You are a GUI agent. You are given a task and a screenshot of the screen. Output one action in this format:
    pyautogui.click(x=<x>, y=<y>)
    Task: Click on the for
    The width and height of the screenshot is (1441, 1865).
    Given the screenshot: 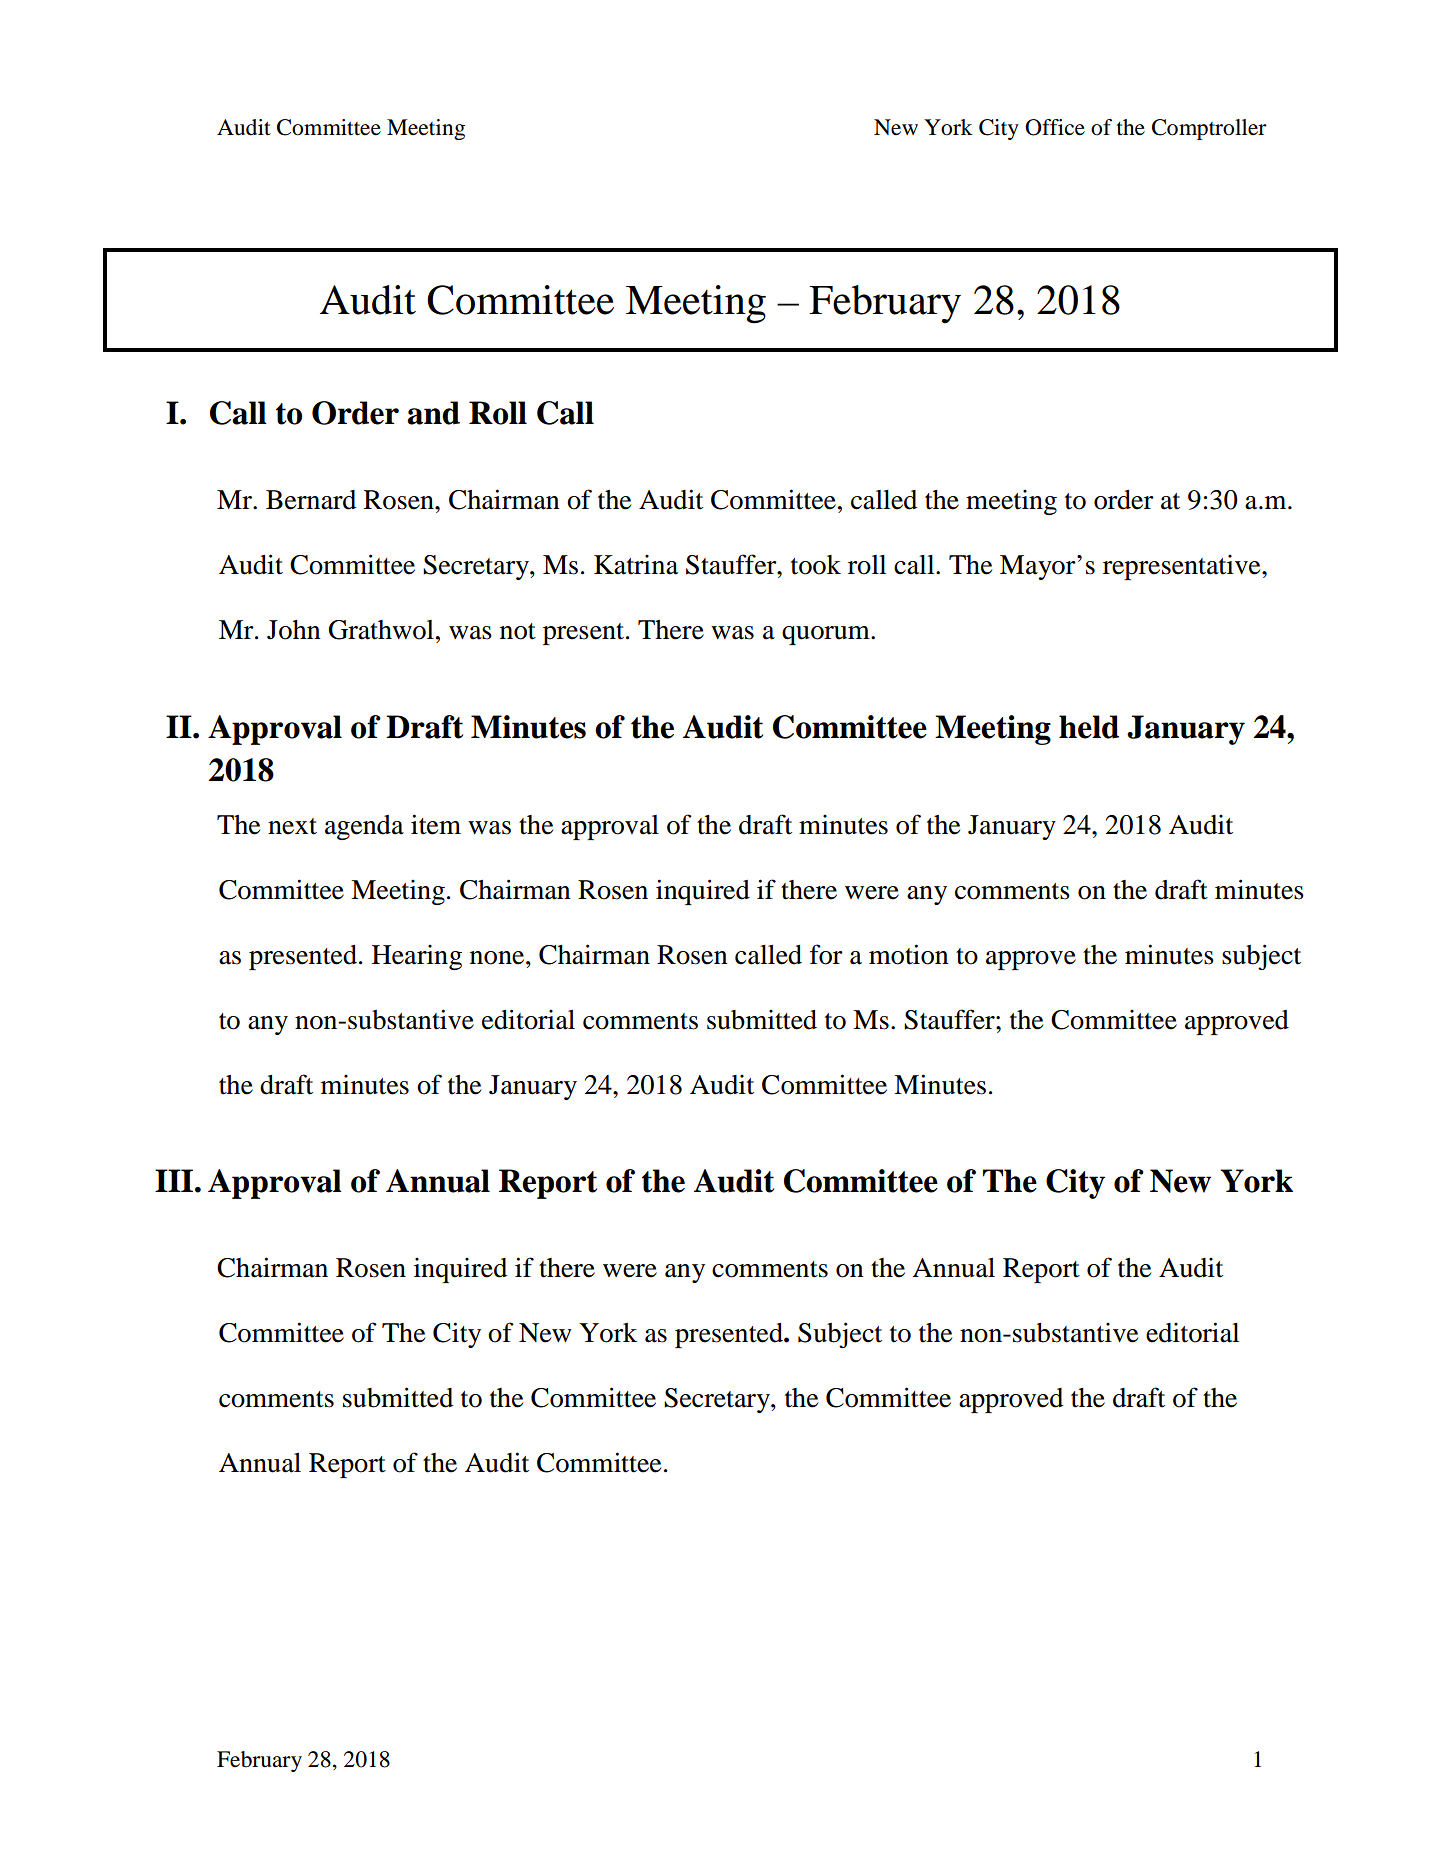 What is the action you would take?
    pyautogui.click(x=826, y=954)
